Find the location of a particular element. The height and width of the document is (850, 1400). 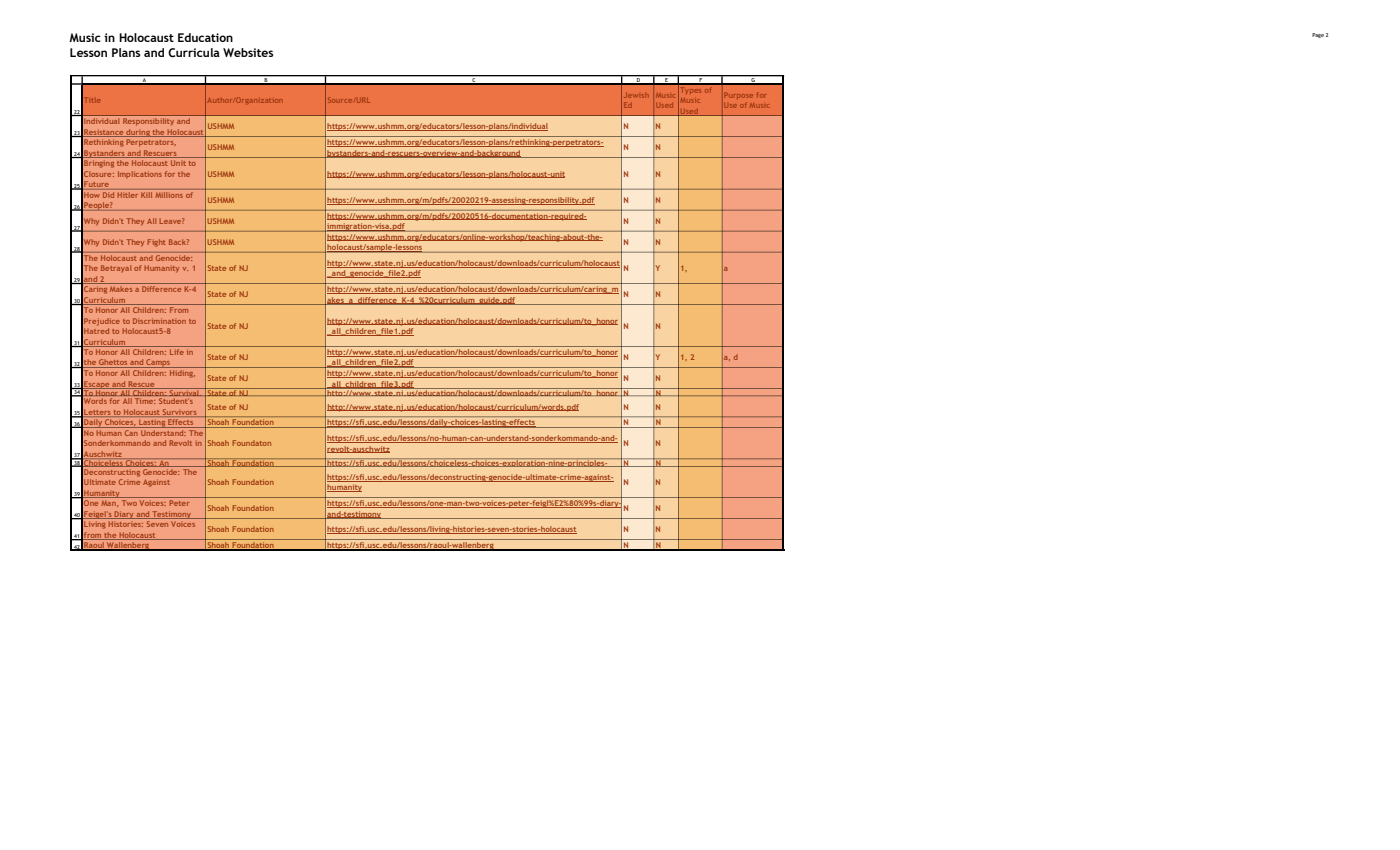

Hiding is located at coordinates (182, 372).
